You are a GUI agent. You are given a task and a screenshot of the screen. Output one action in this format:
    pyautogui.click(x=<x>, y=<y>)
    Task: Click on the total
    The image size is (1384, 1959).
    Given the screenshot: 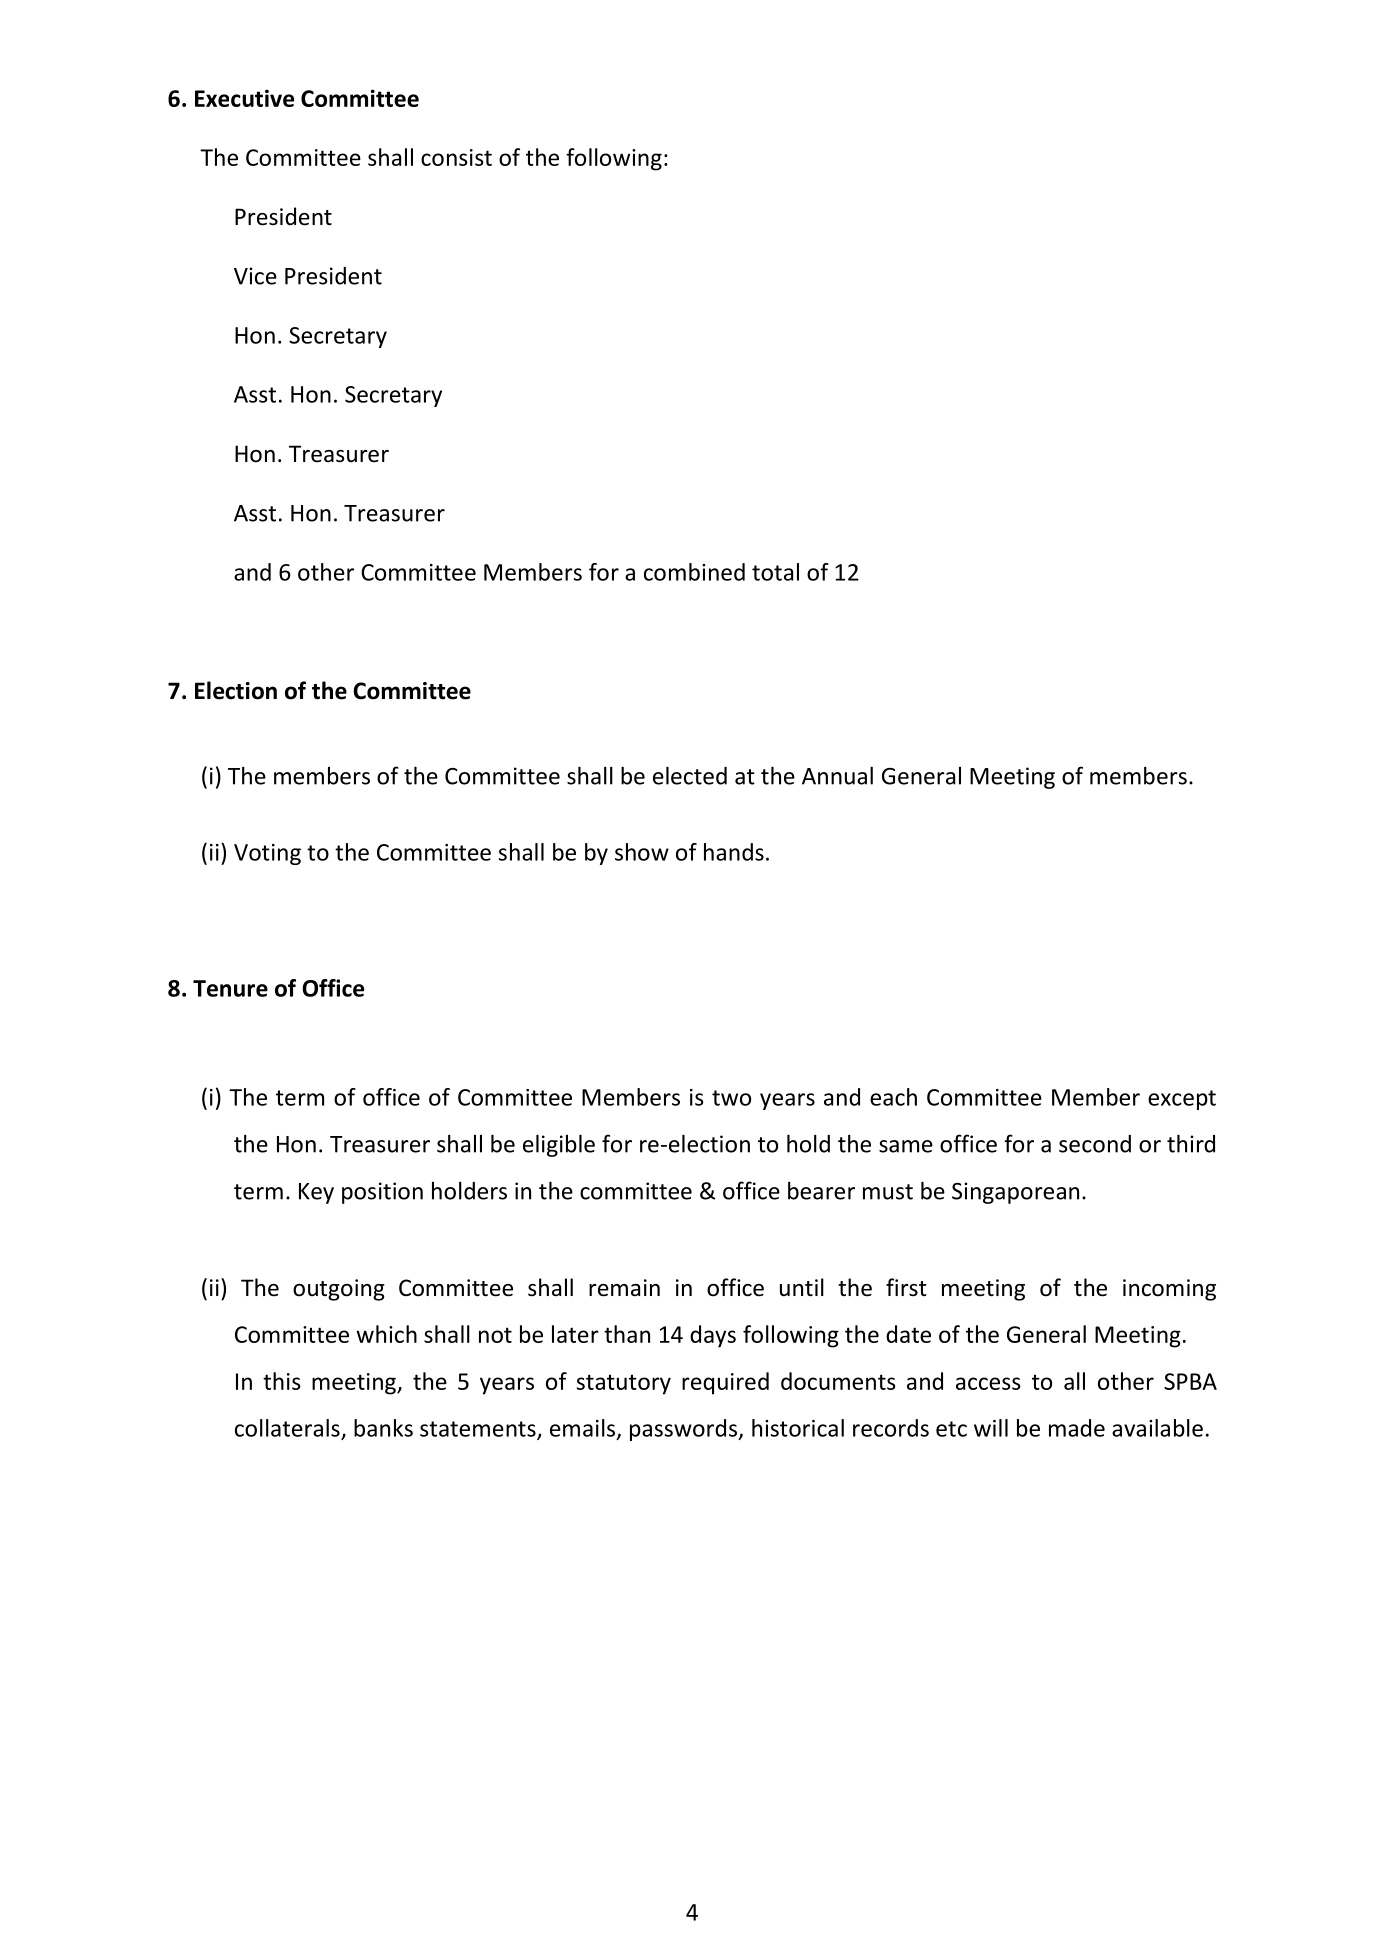 What is the action you would take?
    pyautogui.click(x=775, y=572)
